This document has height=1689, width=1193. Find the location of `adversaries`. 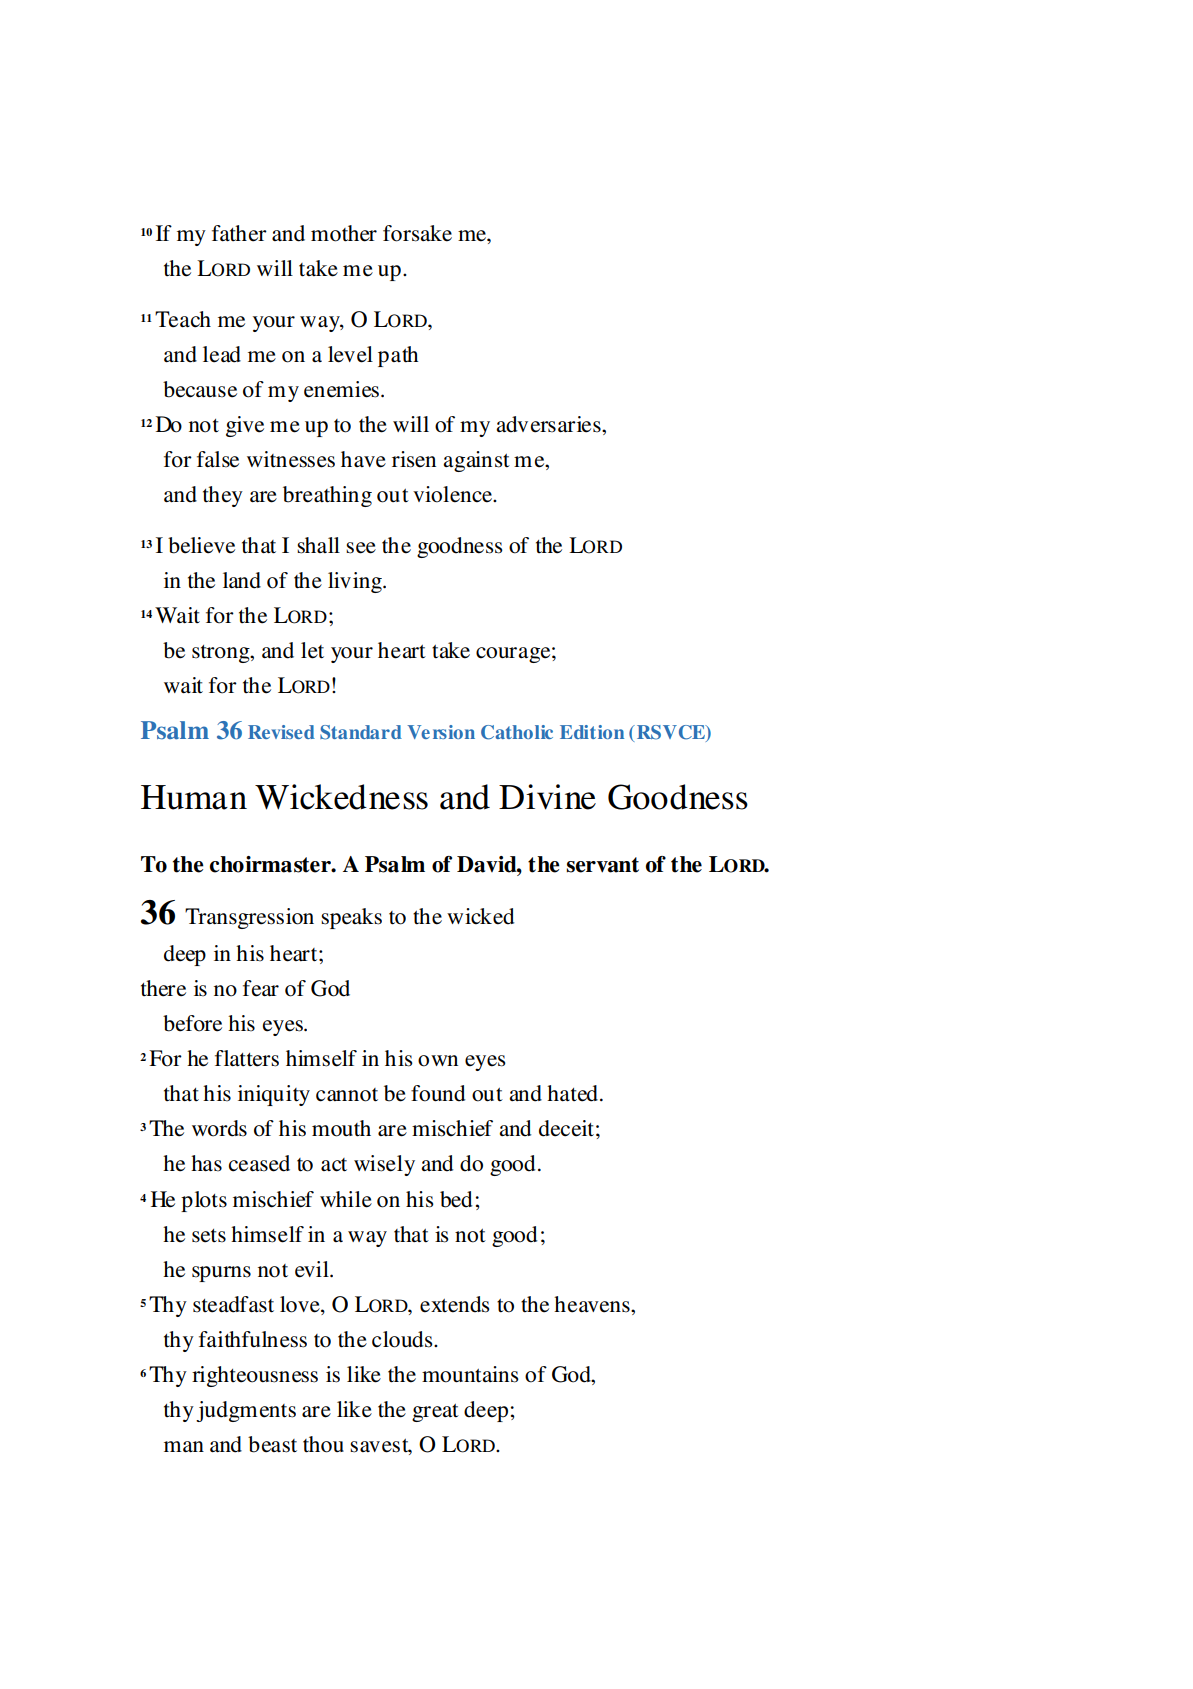

adversaries is located at coordinates (549, 424).
